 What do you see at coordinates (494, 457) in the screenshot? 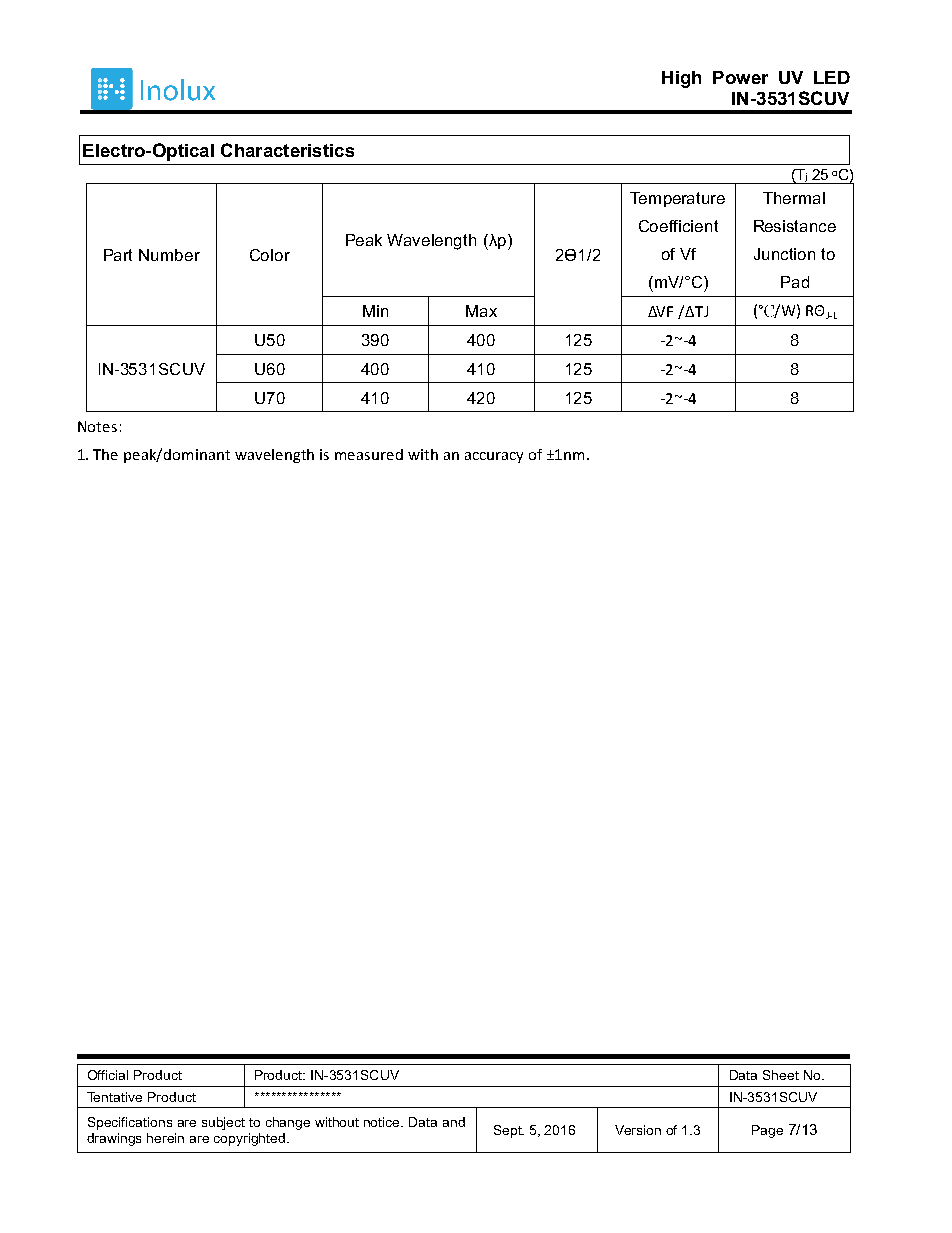
I see `accuracy` at bounding box center [494, 457].
